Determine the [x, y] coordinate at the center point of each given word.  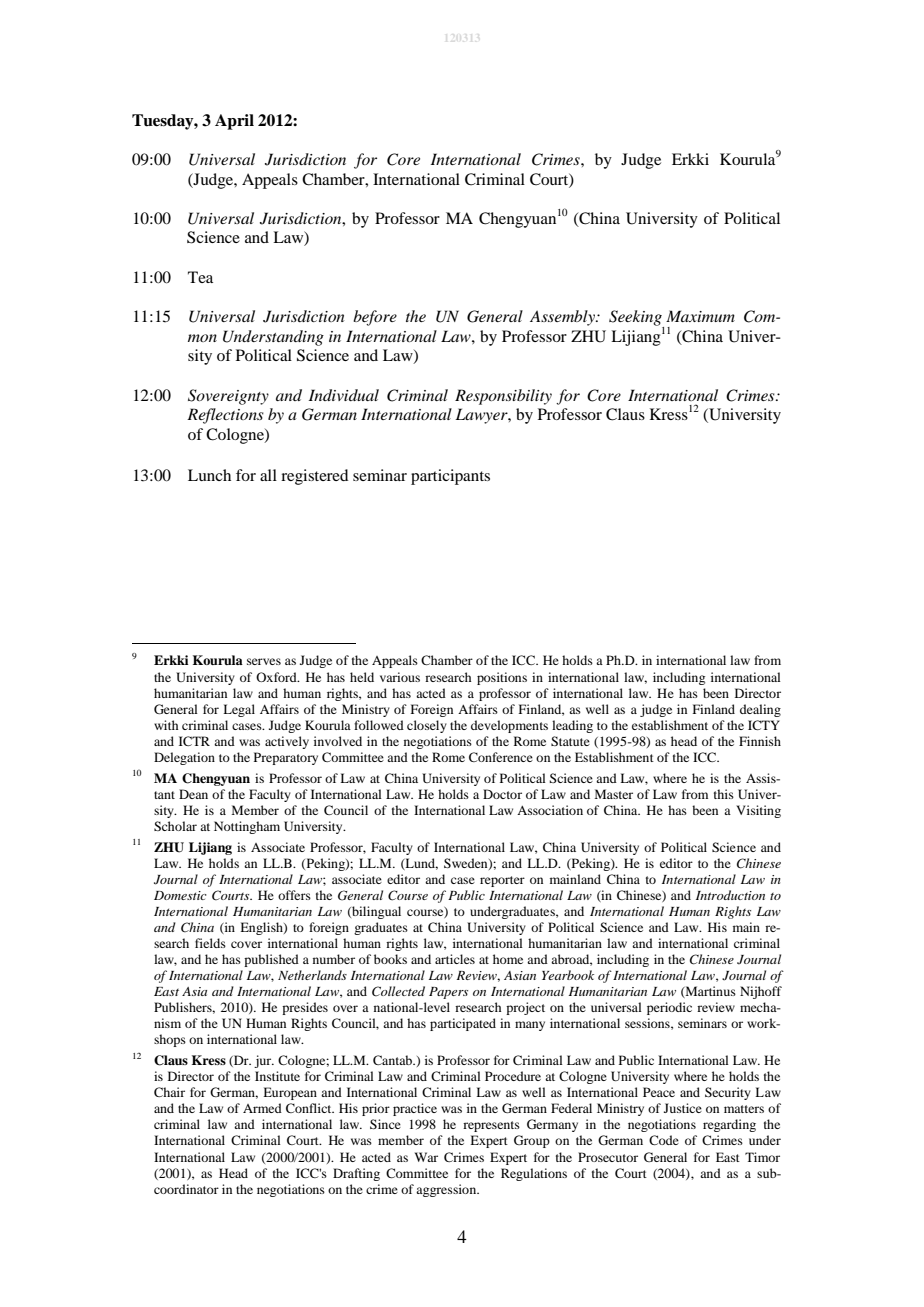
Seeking [636, 319]
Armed [262, 1108]
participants [450, 477]
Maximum [700, 316]
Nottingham [247, 827]
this [724, 794]
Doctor [502, 794]
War [426, 1157]
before [375, 318]
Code [664, 1140]
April [234, 122]
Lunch [209, 475]
